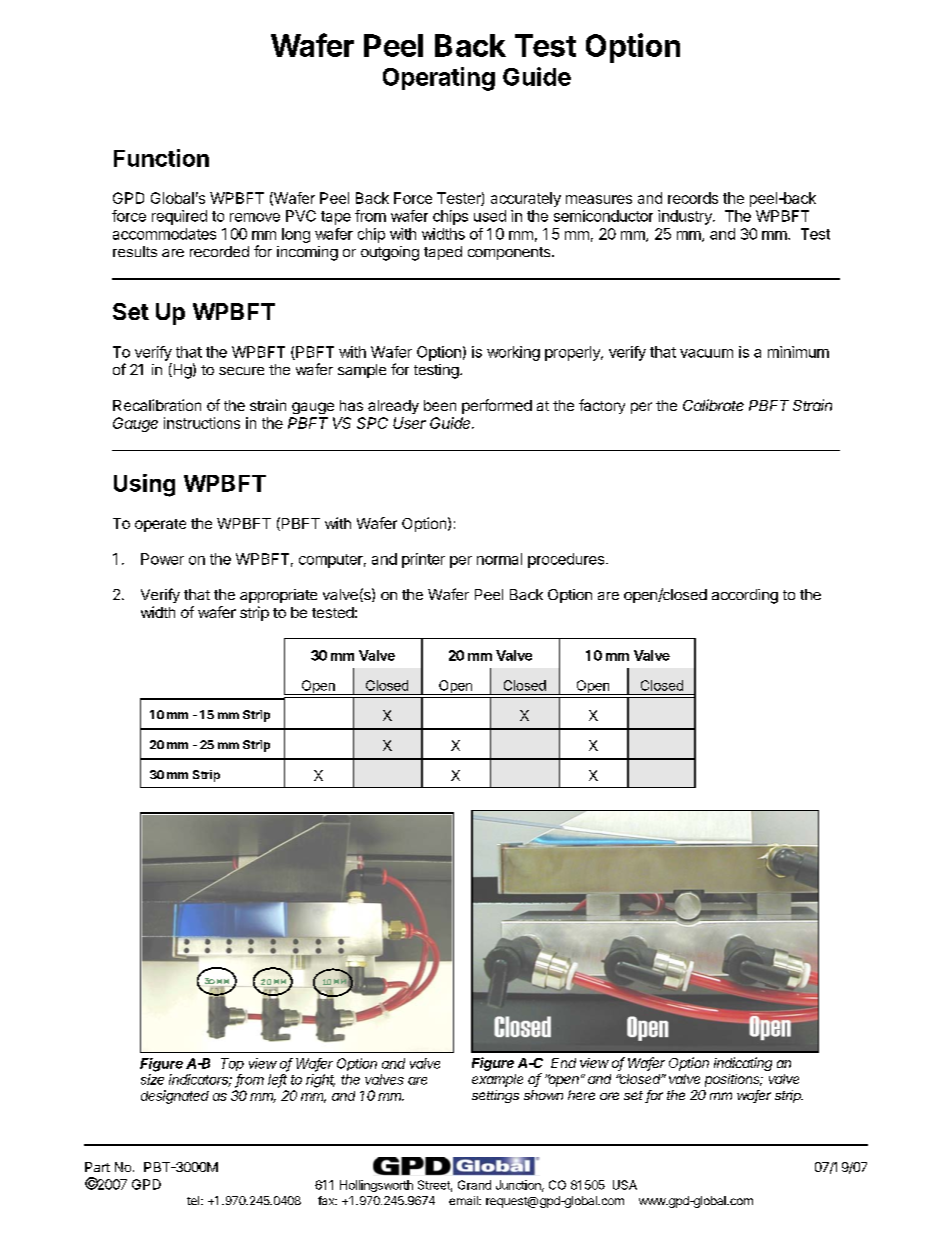 Image resolution: width=952 pixels, height=1233 pixels. What do you see at coordinates (423, 560) in the image?
I see `printer` at bounding box center [423, 560].
